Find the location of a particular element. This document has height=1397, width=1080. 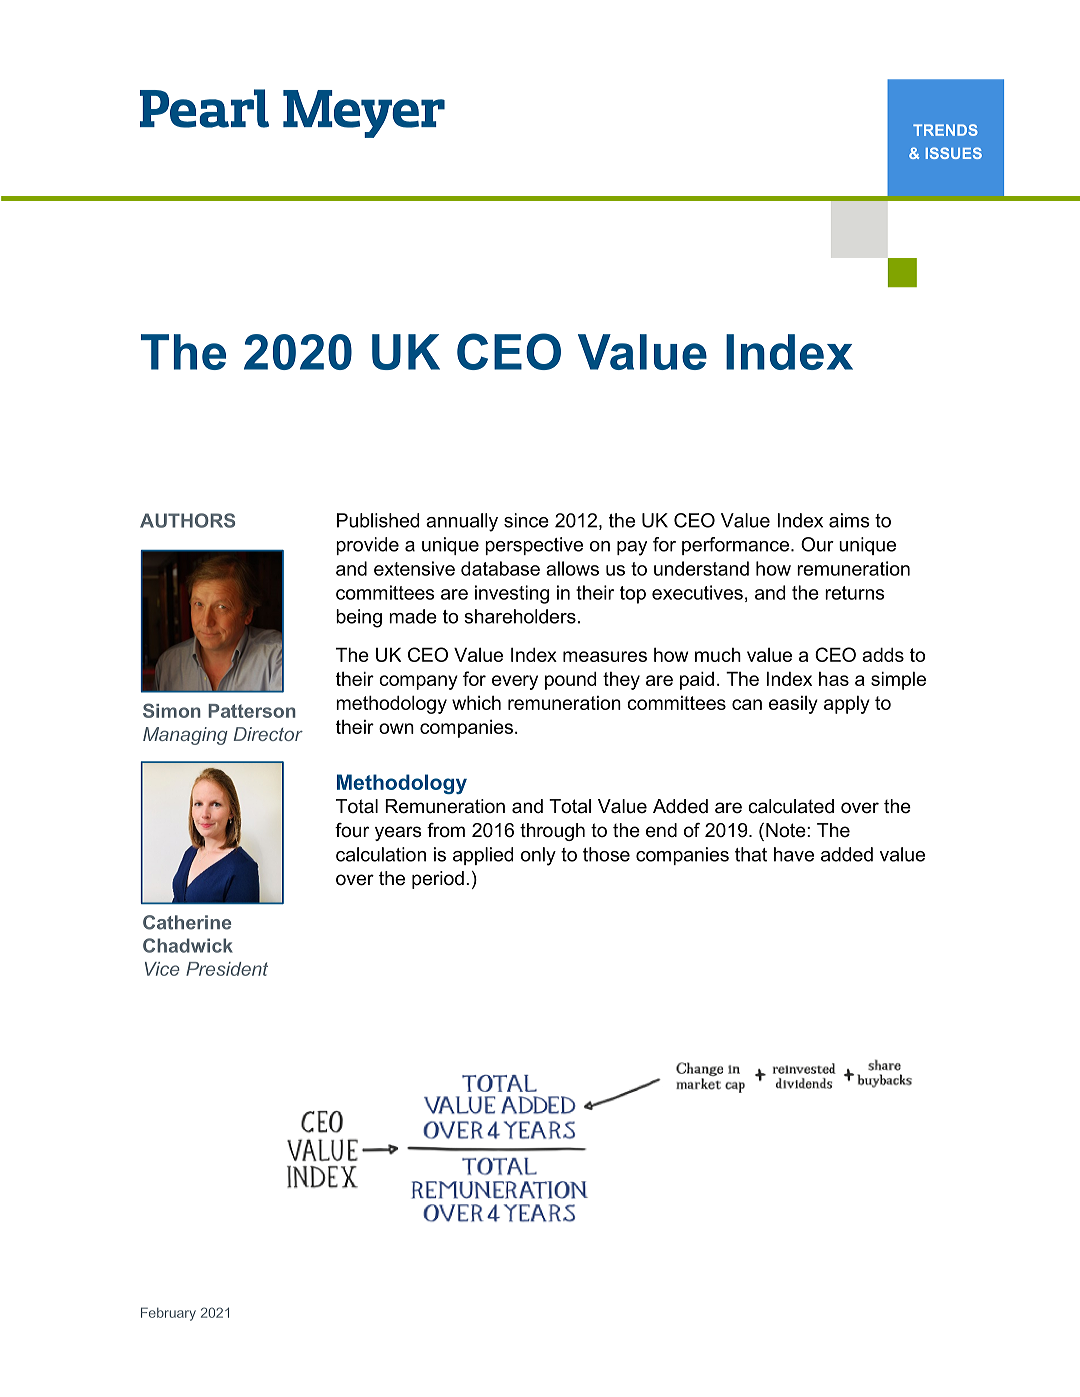

Patterson is located at coordinates (252, 711).
